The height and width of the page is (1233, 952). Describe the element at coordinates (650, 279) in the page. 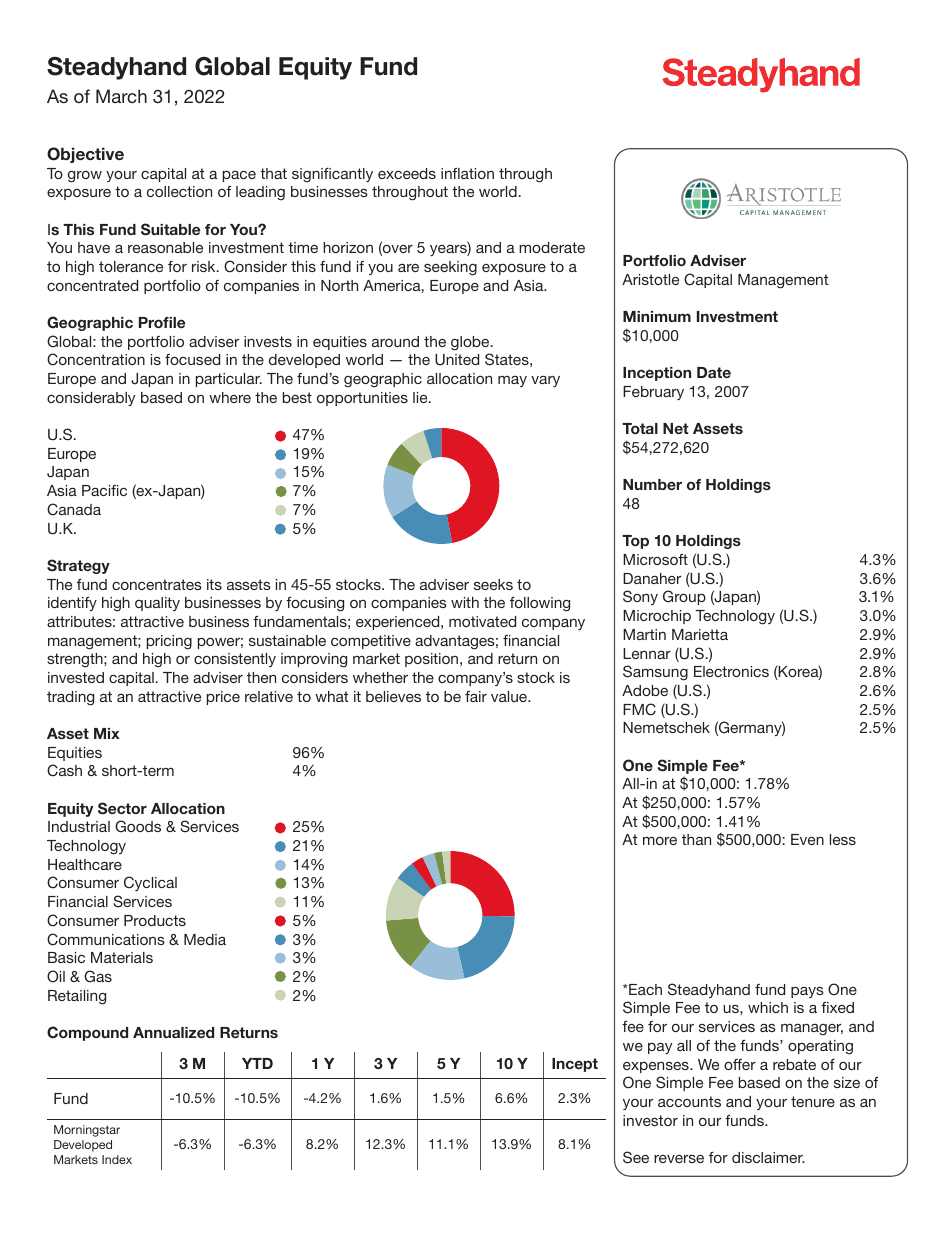

I see `Aristotle` at that location.
